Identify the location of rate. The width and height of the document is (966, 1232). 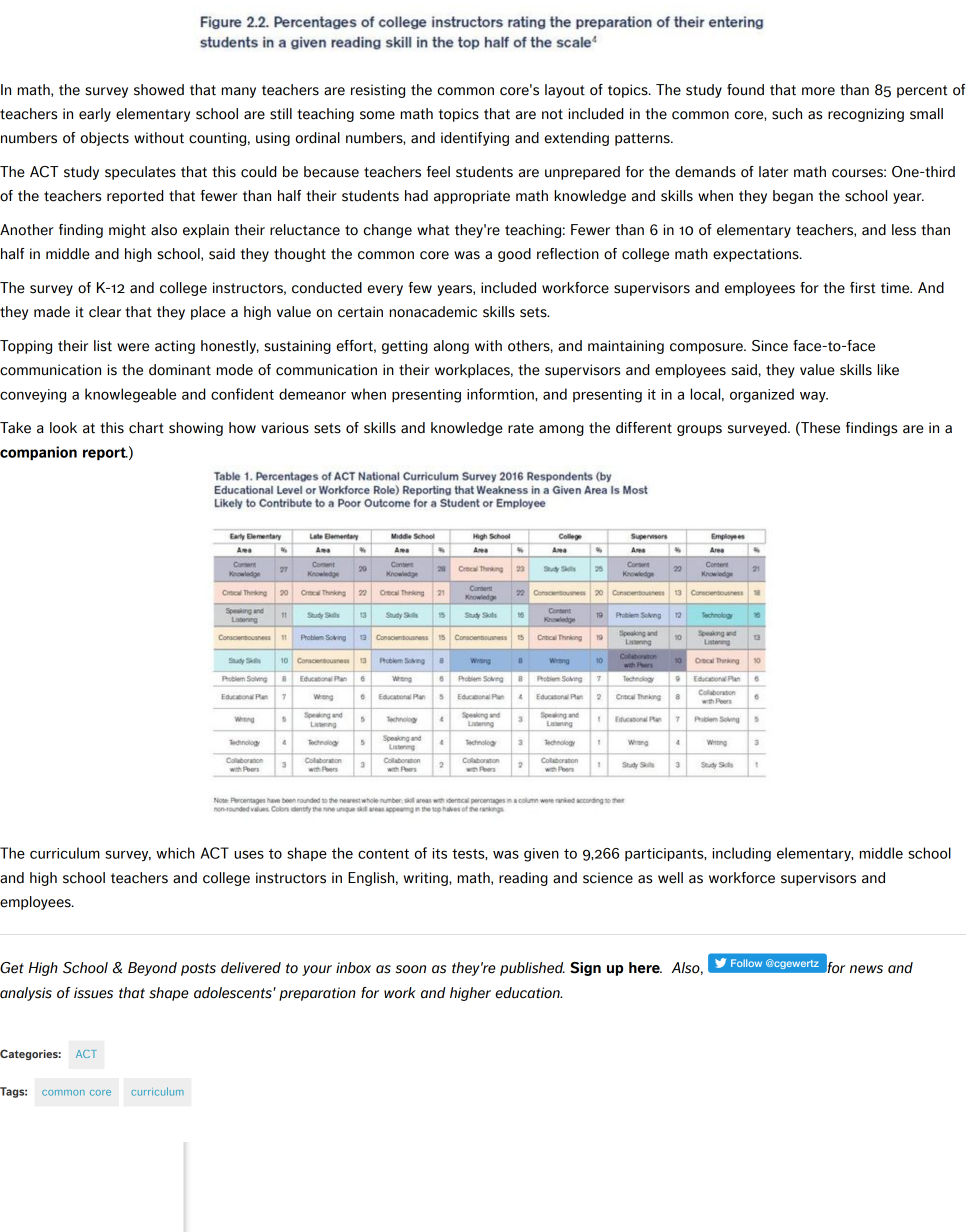
(521, 428).
